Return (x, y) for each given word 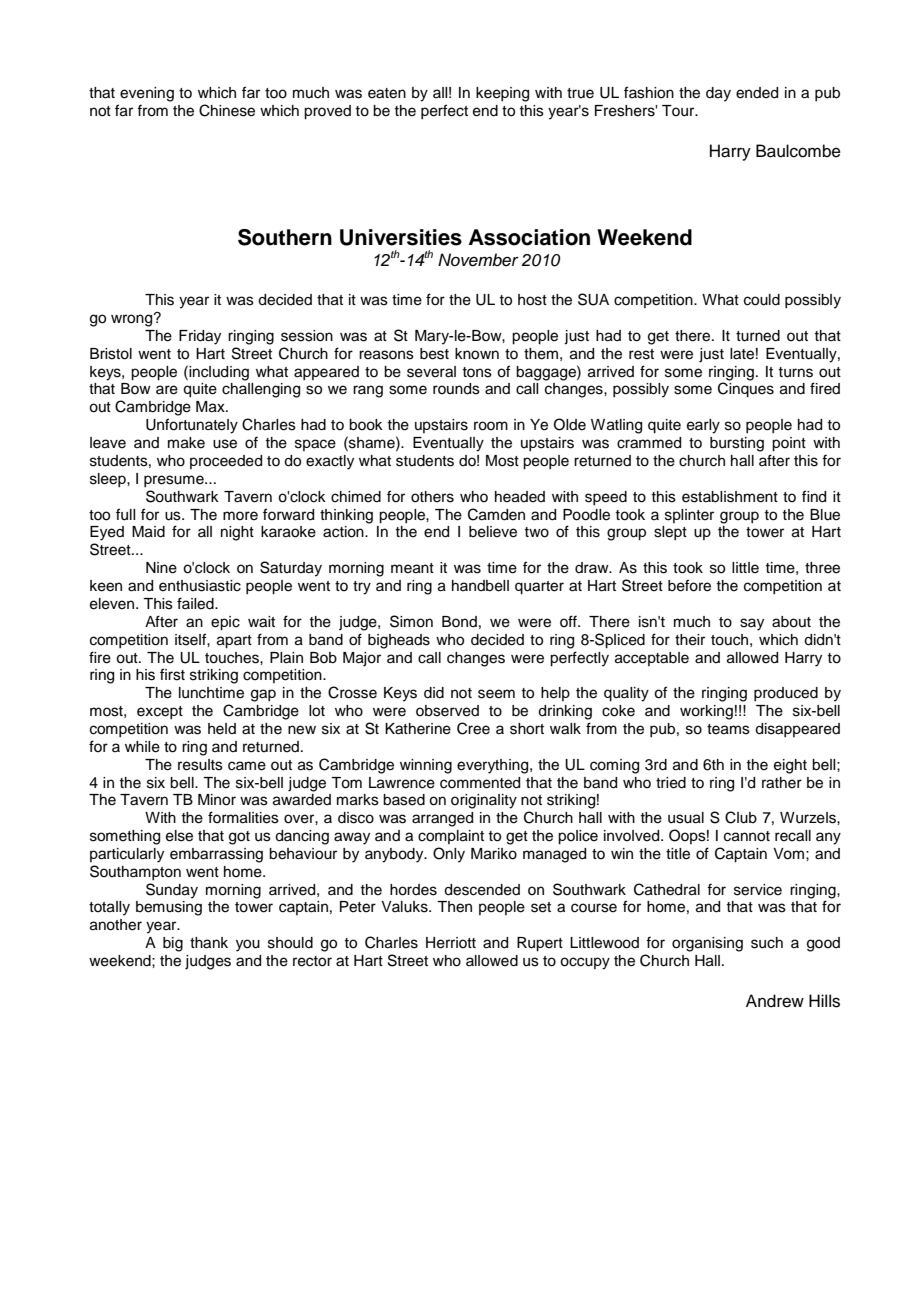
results (200, 765)
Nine (161, 568)
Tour (679, 111)
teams (728, 729)
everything (494, 766)
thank (209, 943)
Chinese (227, 110)
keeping (502, 94)
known (477, 354)
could (762, 300)
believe (493, 532)
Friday (200, 337)
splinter (689, 516)
